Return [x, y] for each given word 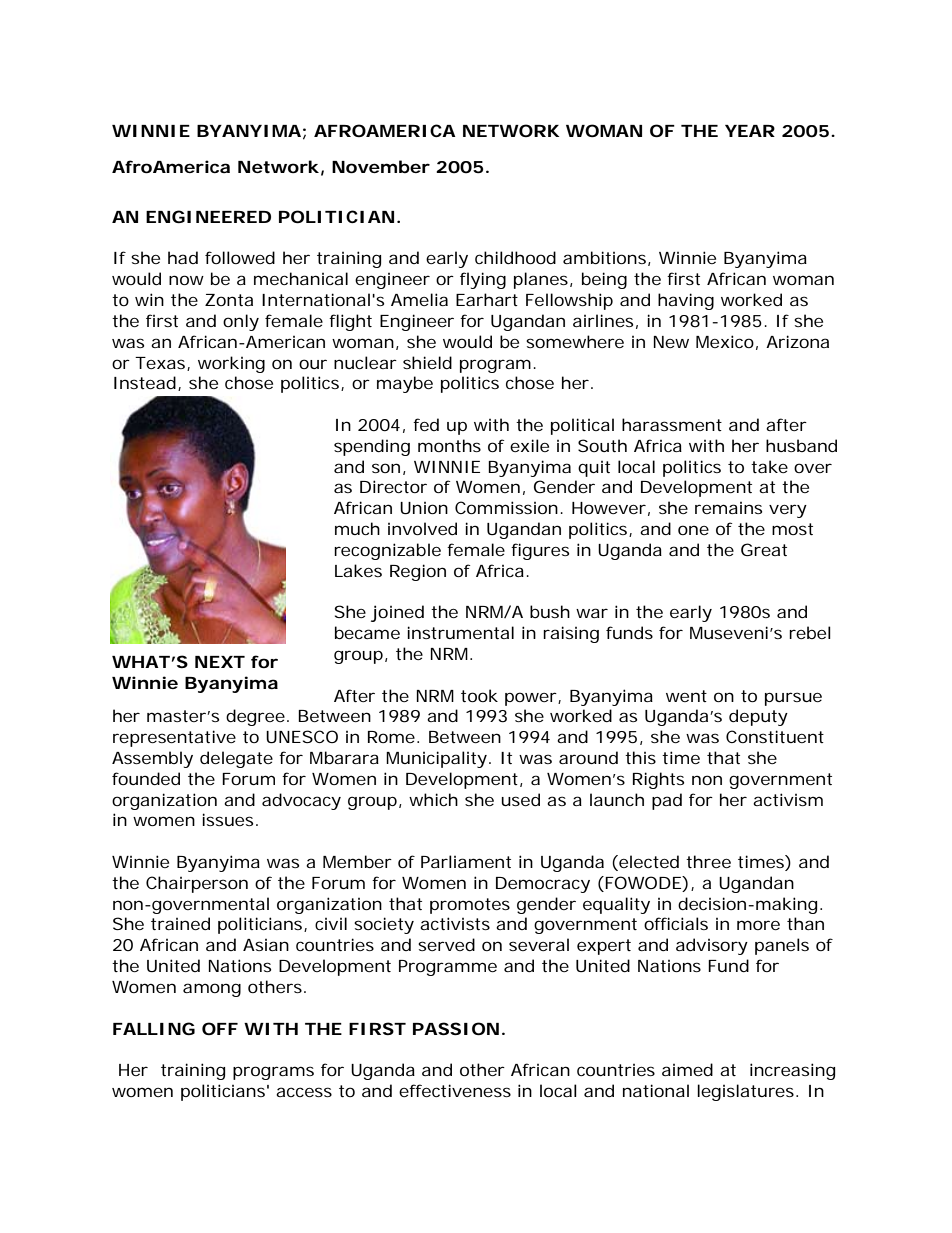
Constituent [775, 736]
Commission [506, 507]
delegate [236, 759]
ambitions [604, 257]
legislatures [745, 1092]
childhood [515, 257]
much [357, 528]
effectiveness [455, 1090]
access [304, 1092]
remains [728, 508]
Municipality [436, 759]
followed [240, 257]
